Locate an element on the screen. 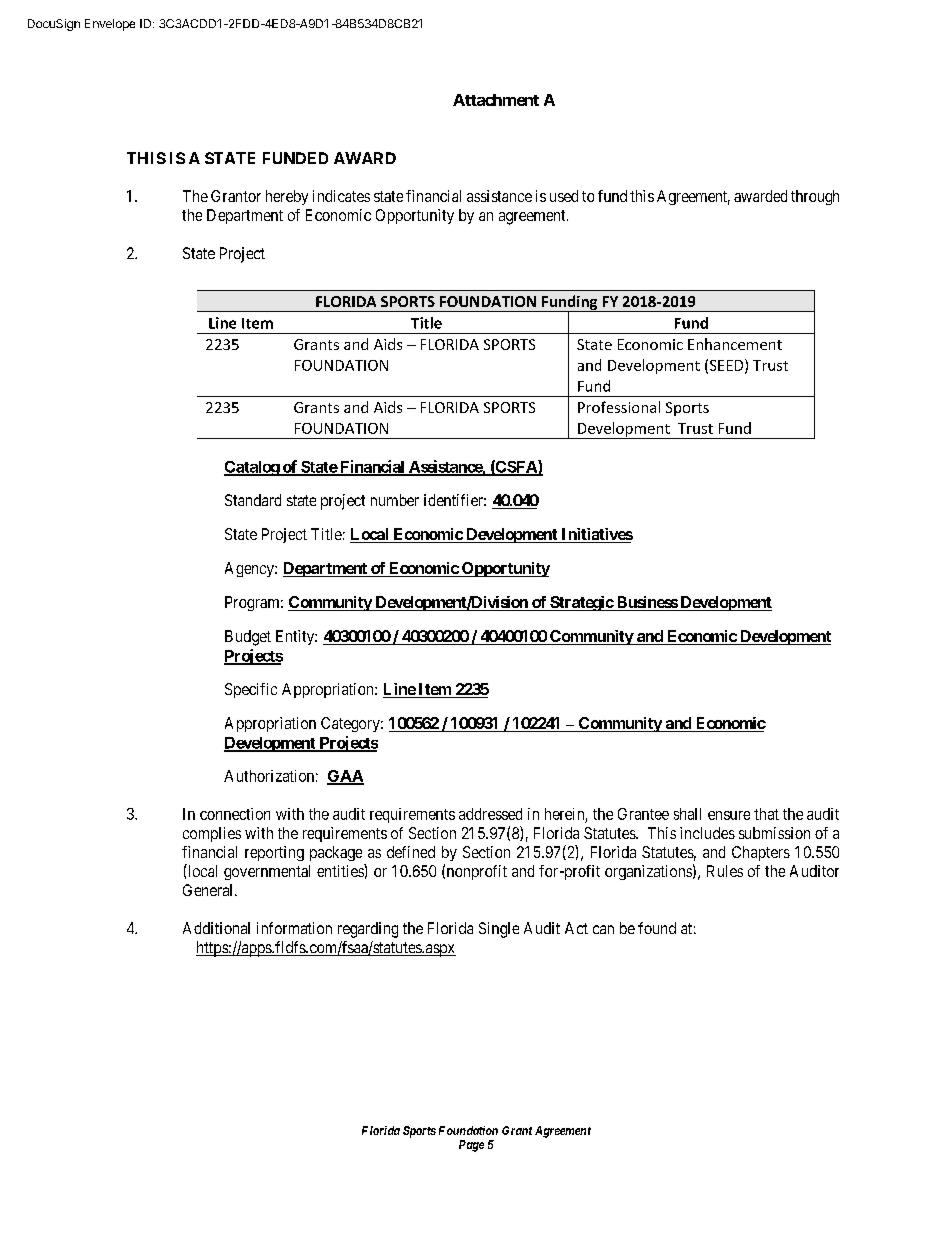 The width and height of the screenshot is (952, 1233). Single is located at coordinates (499, 930).
